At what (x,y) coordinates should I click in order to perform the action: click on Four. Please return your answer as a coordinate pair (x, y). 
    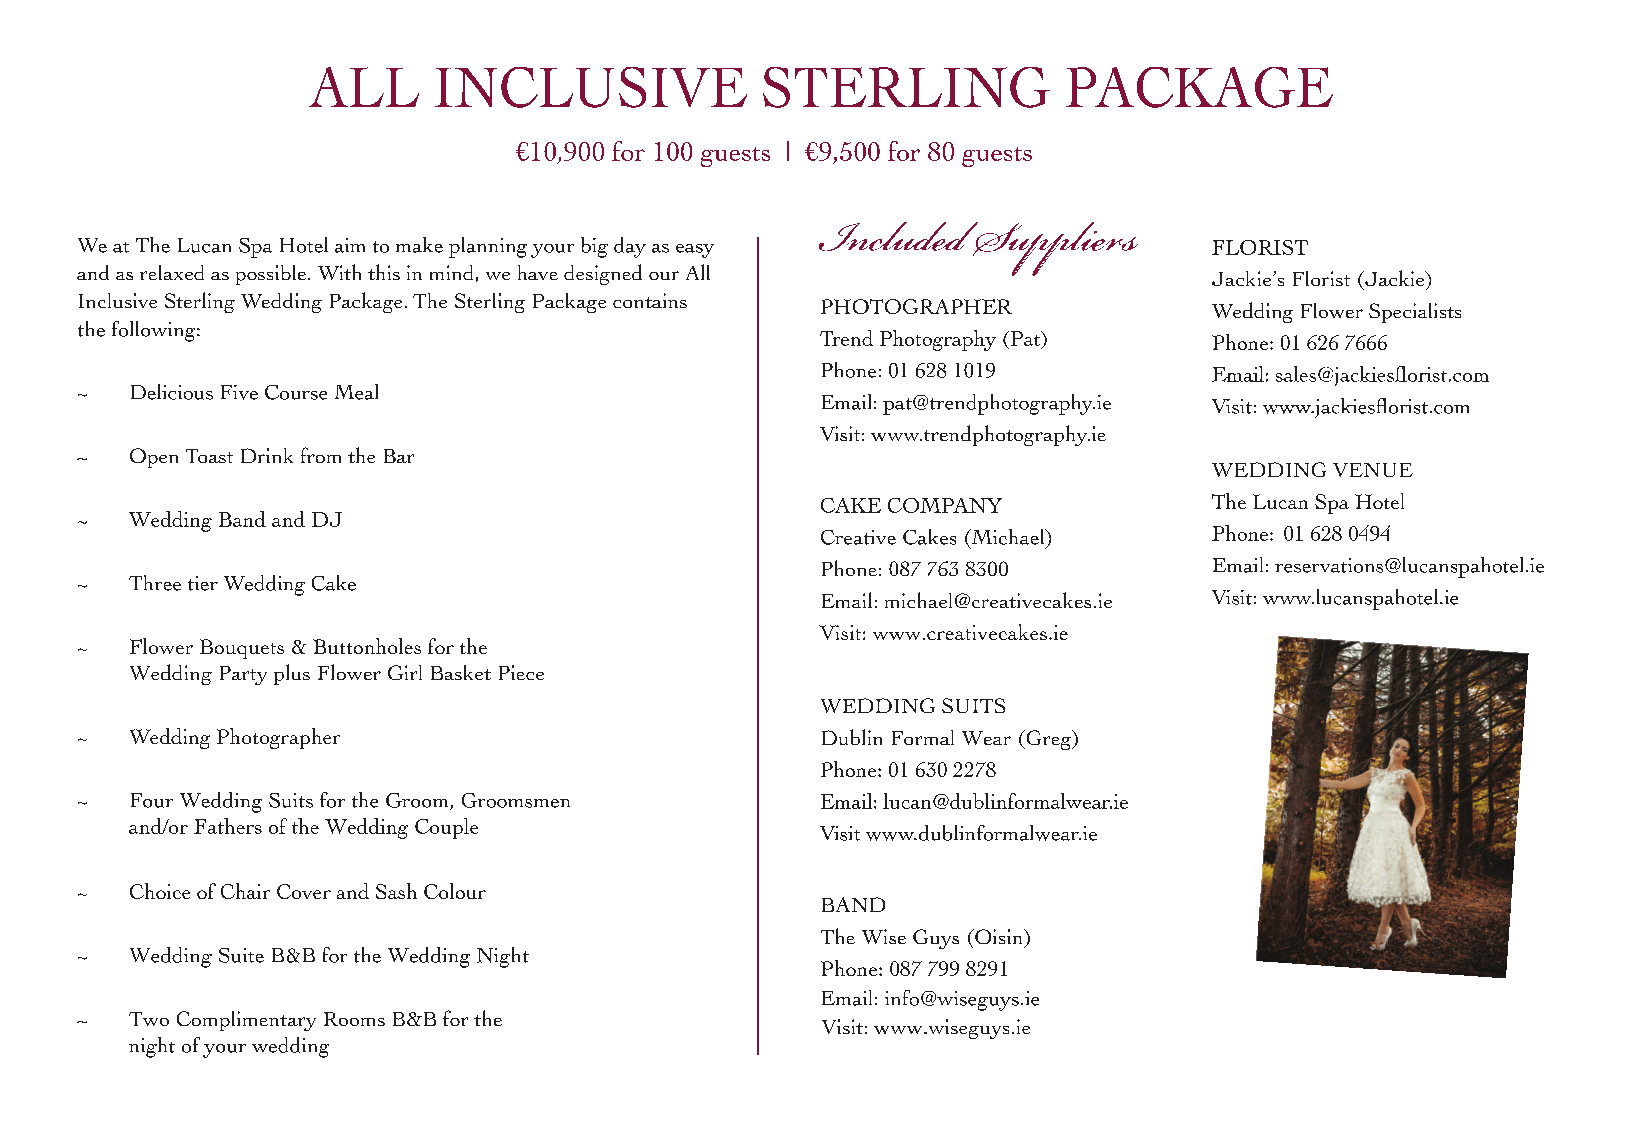
    Looking at the image, I should click on (152, 800).
